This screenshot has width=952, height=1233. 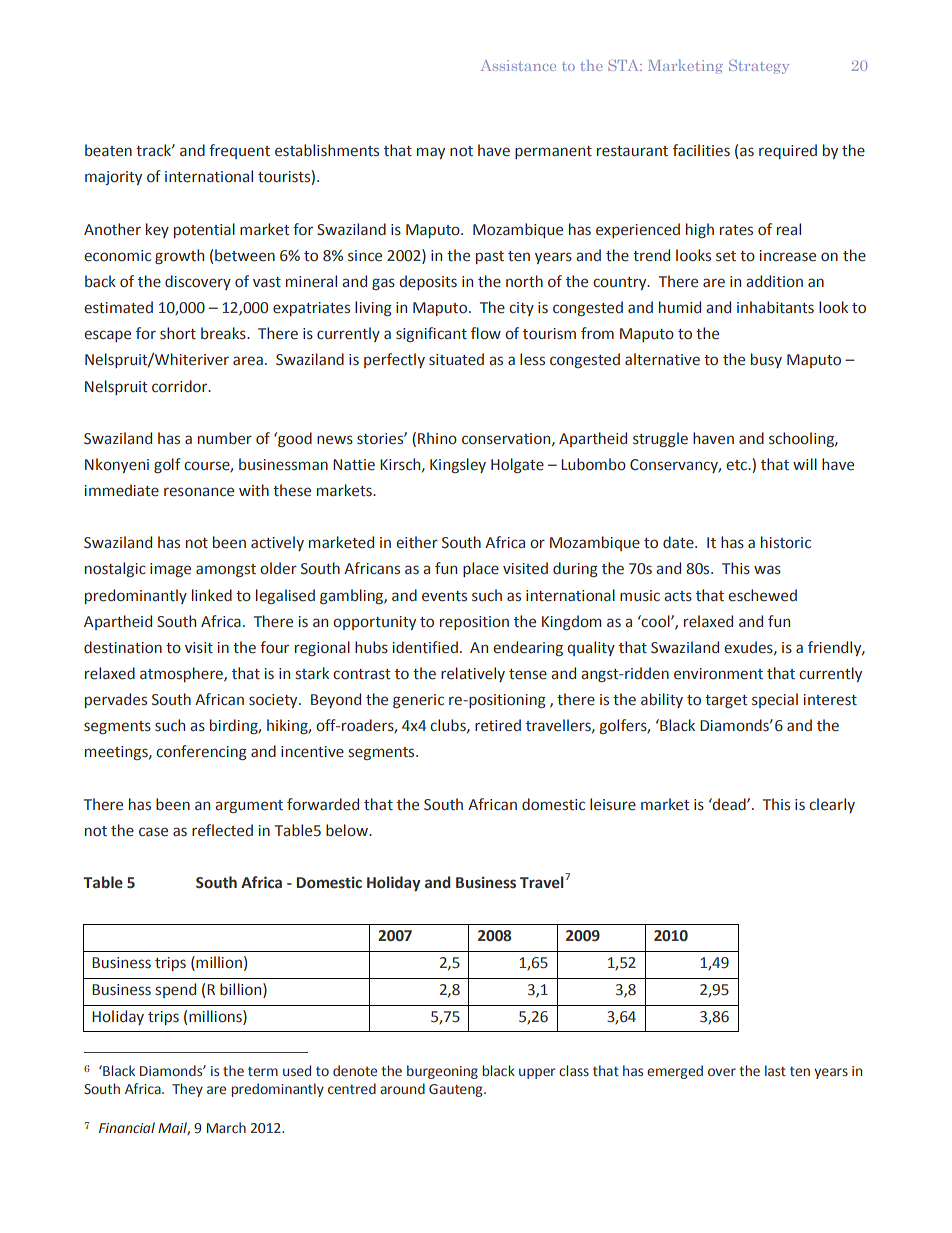 I want to click on Rhino, so click(x=437, y=438).
